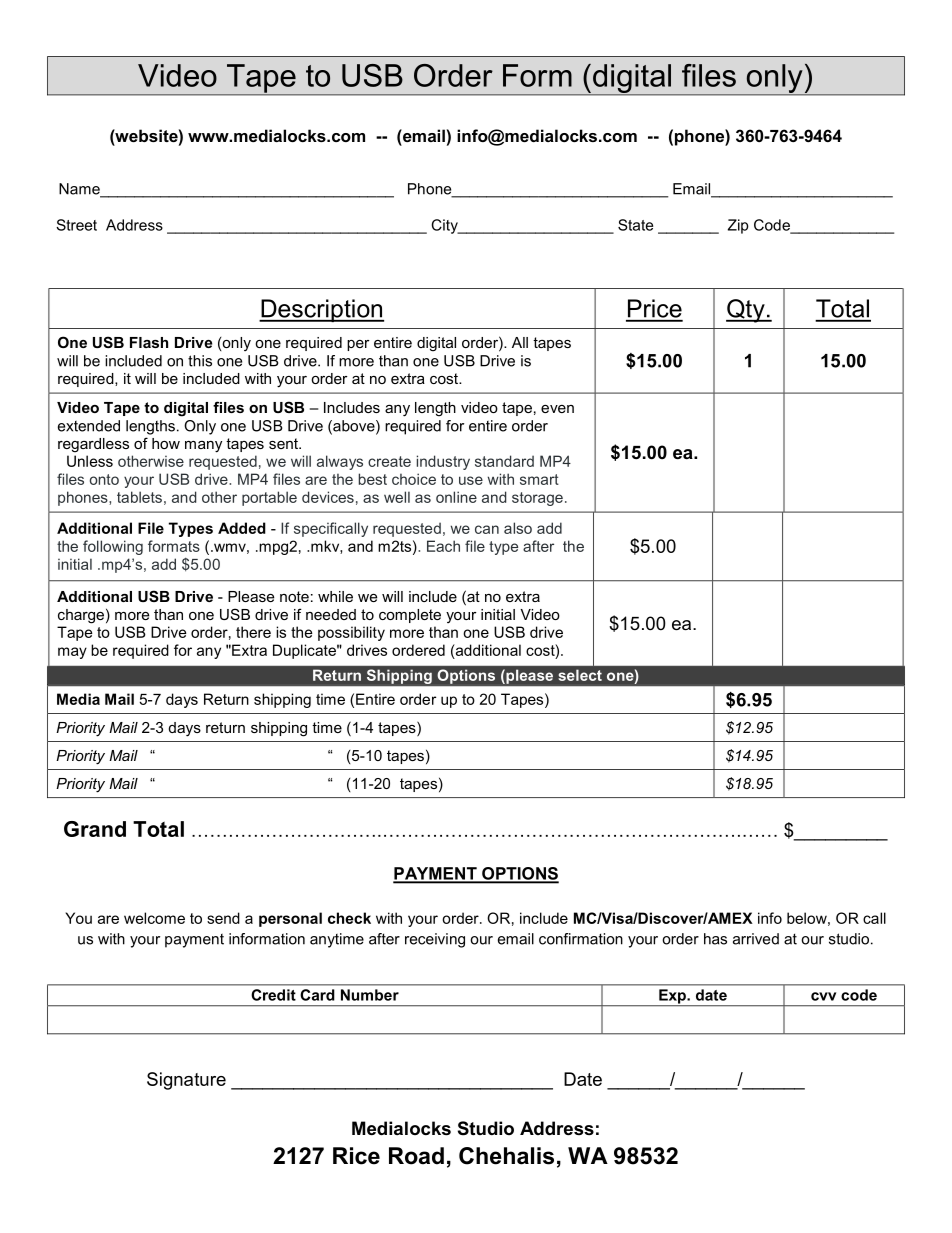 The width and height of the document is (952, 1233). I want to click on Description, so click(321, 310).
